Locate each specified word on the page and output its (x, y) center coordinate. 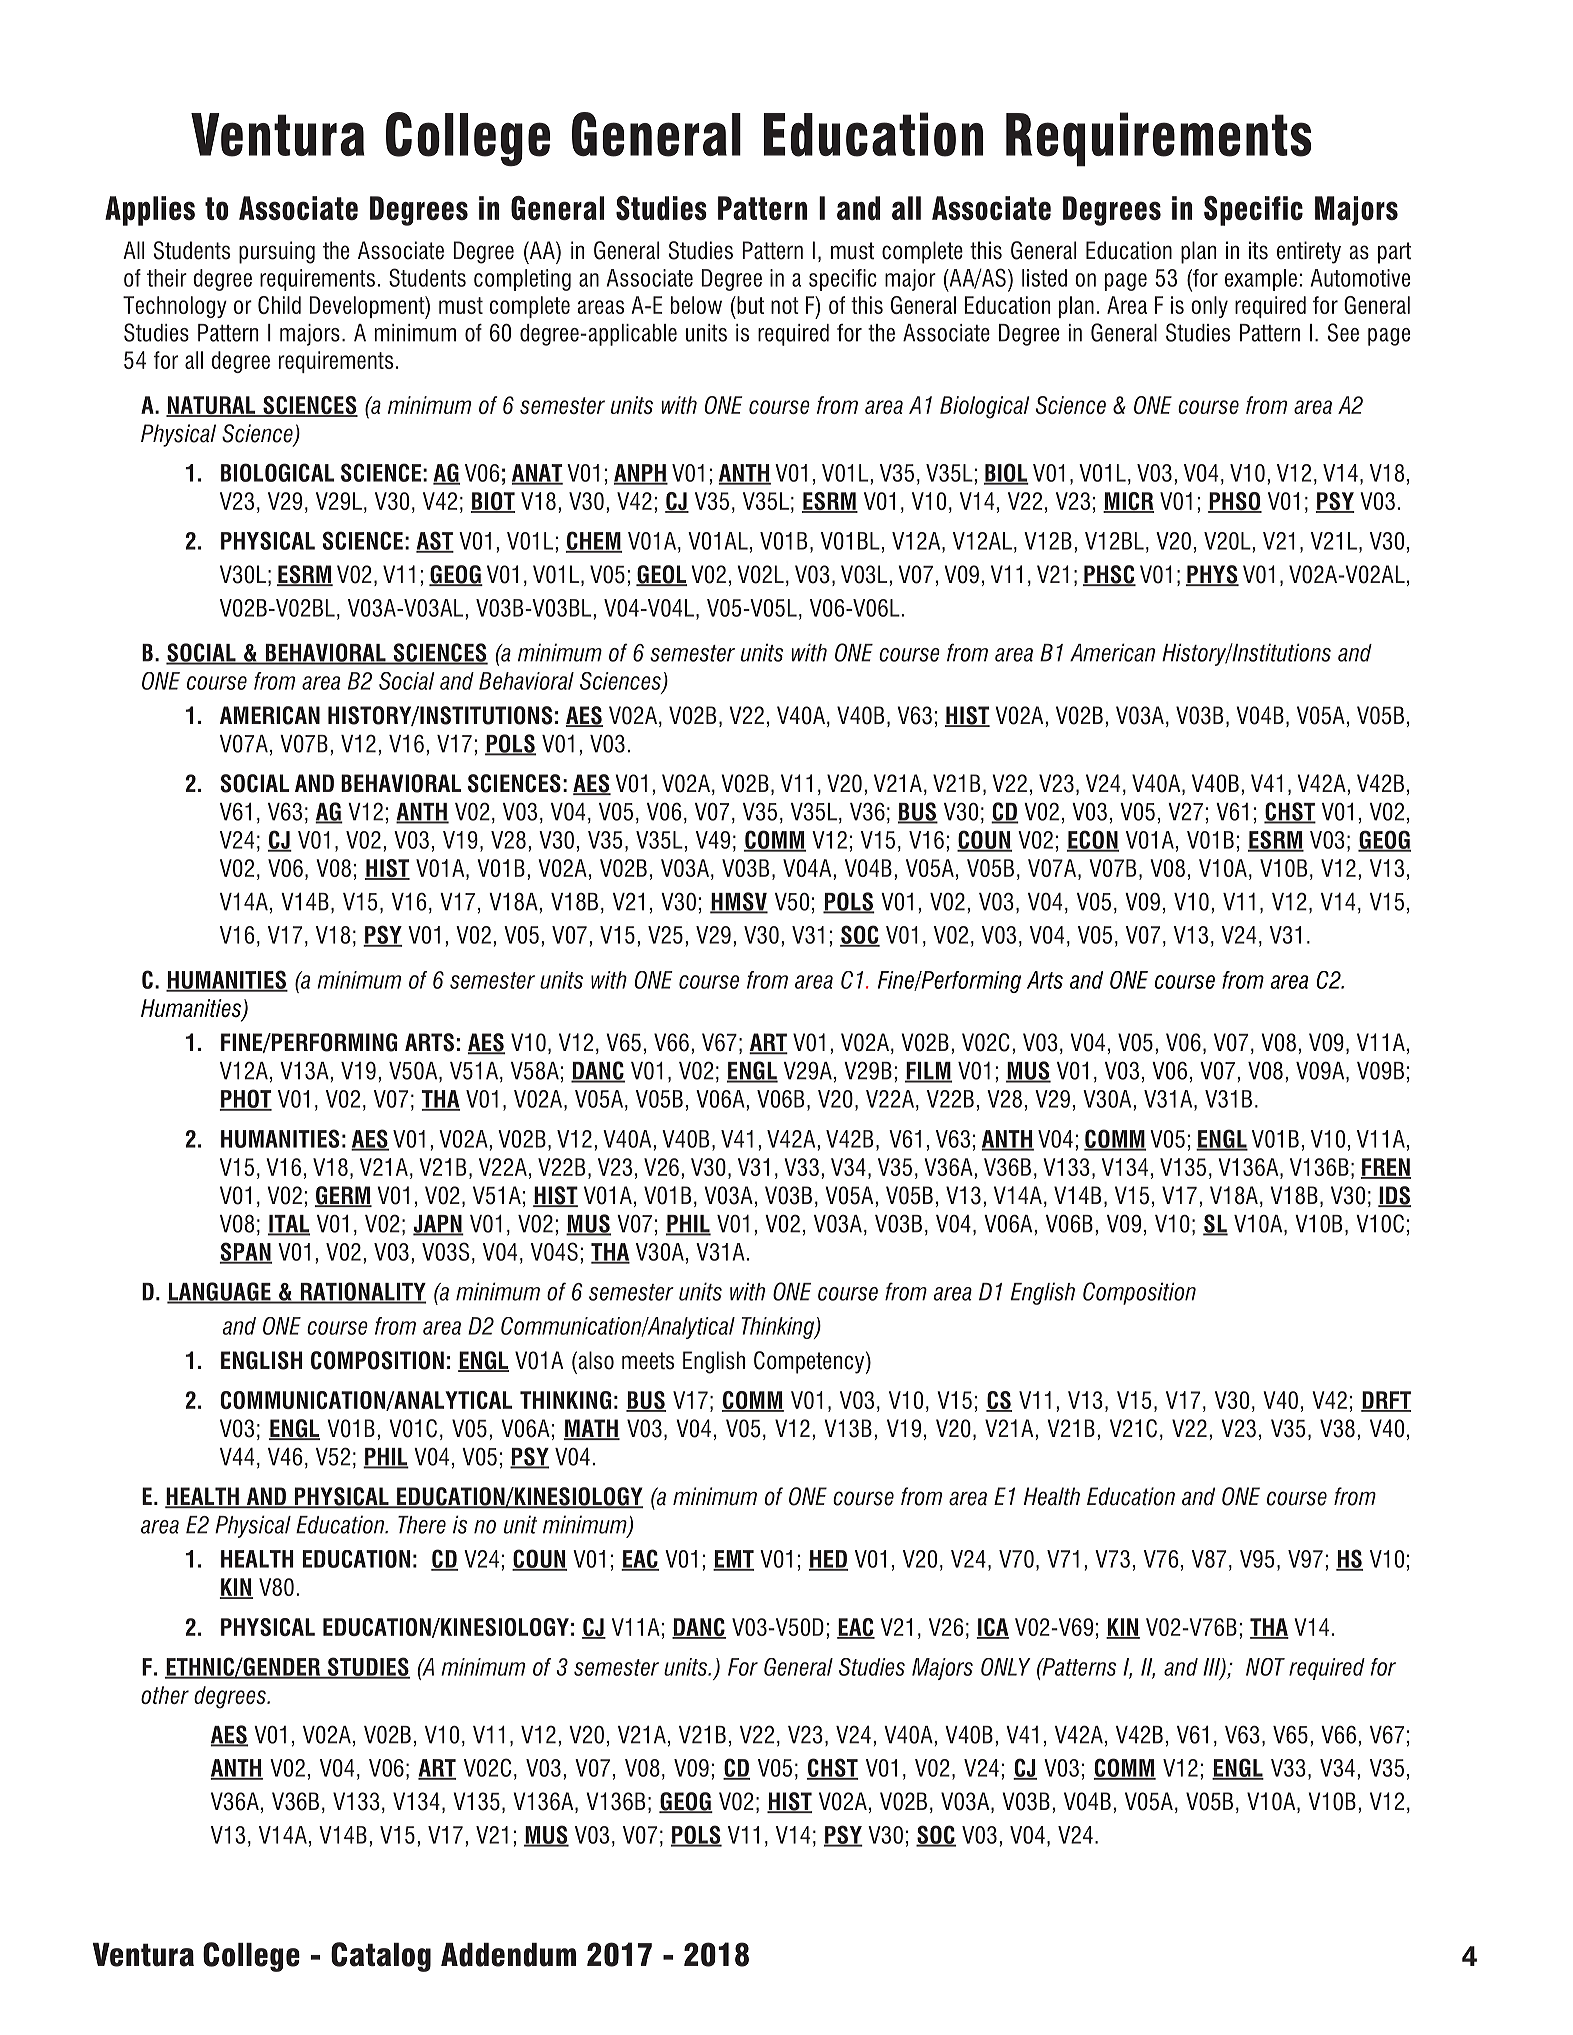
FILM (928, 1072)
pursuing (277, 252)
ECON (1093, 840)
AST (435, 541)
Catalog (381, 1957)
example (1261, 280)
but (749, 305)
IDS (1394, 1196)
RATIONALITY (362, 1292)
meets (648, 1361)
